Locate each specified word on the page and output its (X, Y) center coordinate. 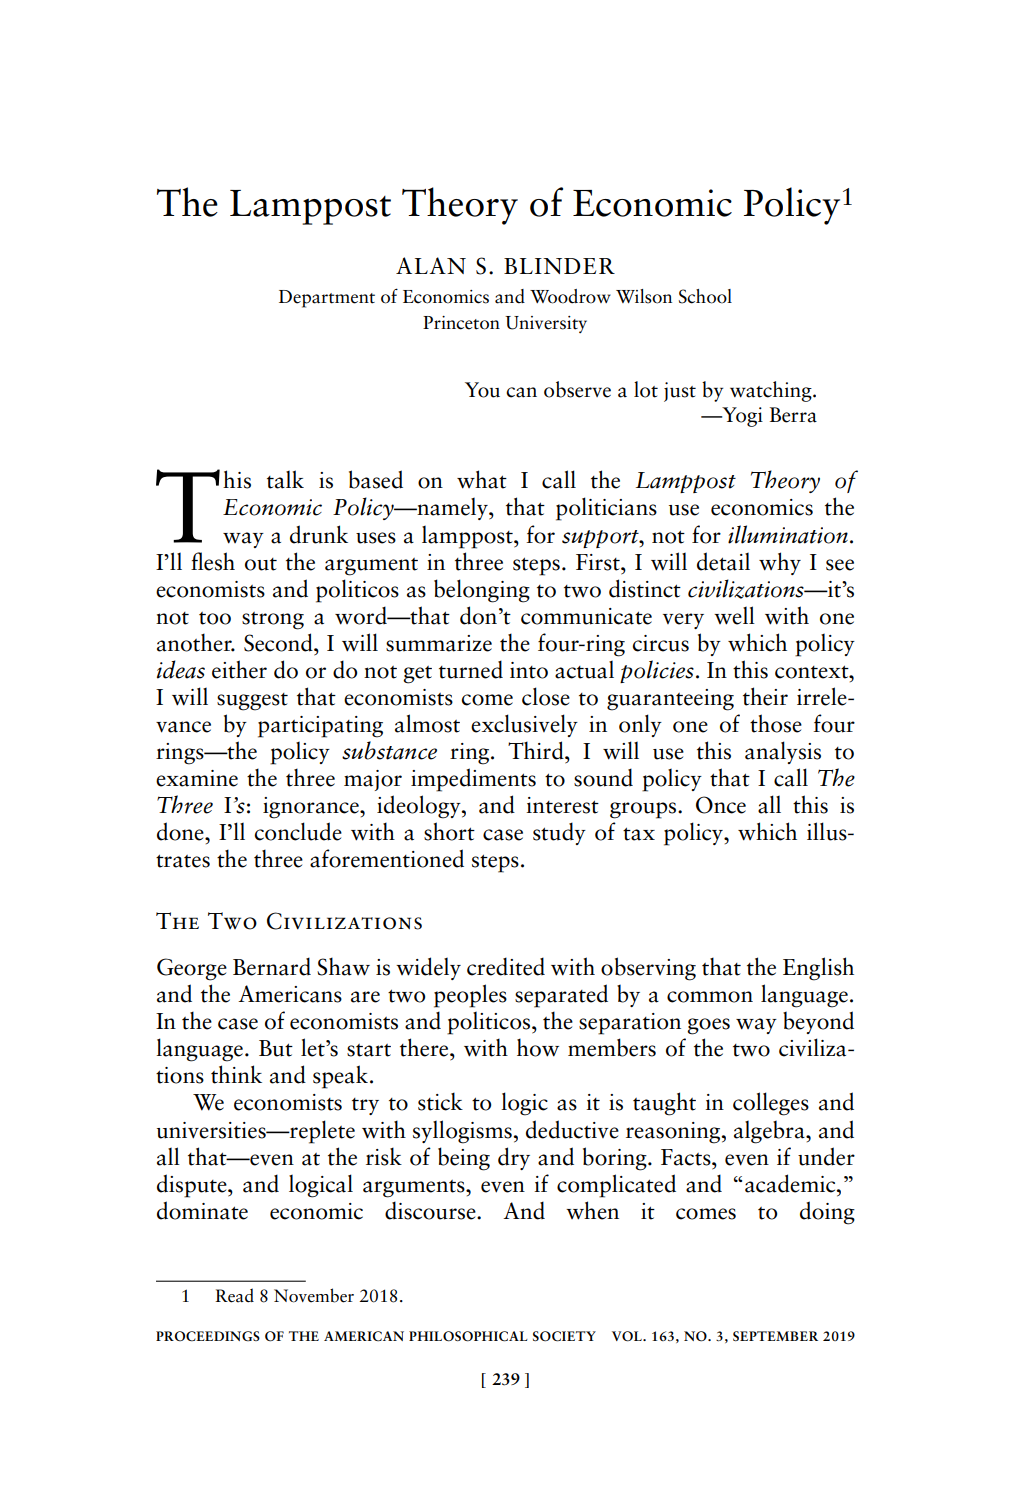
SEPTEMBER (775, 1336)
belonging (482, 591)
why (780, 563)
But (276, 1048)
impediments (473, 780)
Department (327, 299)
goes (708, 1026)
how (538, 1047)
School (705, 296)
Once (721, 805)
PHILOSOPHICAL (468, 1336)
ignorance (312, 808)
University (546, 324)
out (261, 564)
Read (234, 1295)
